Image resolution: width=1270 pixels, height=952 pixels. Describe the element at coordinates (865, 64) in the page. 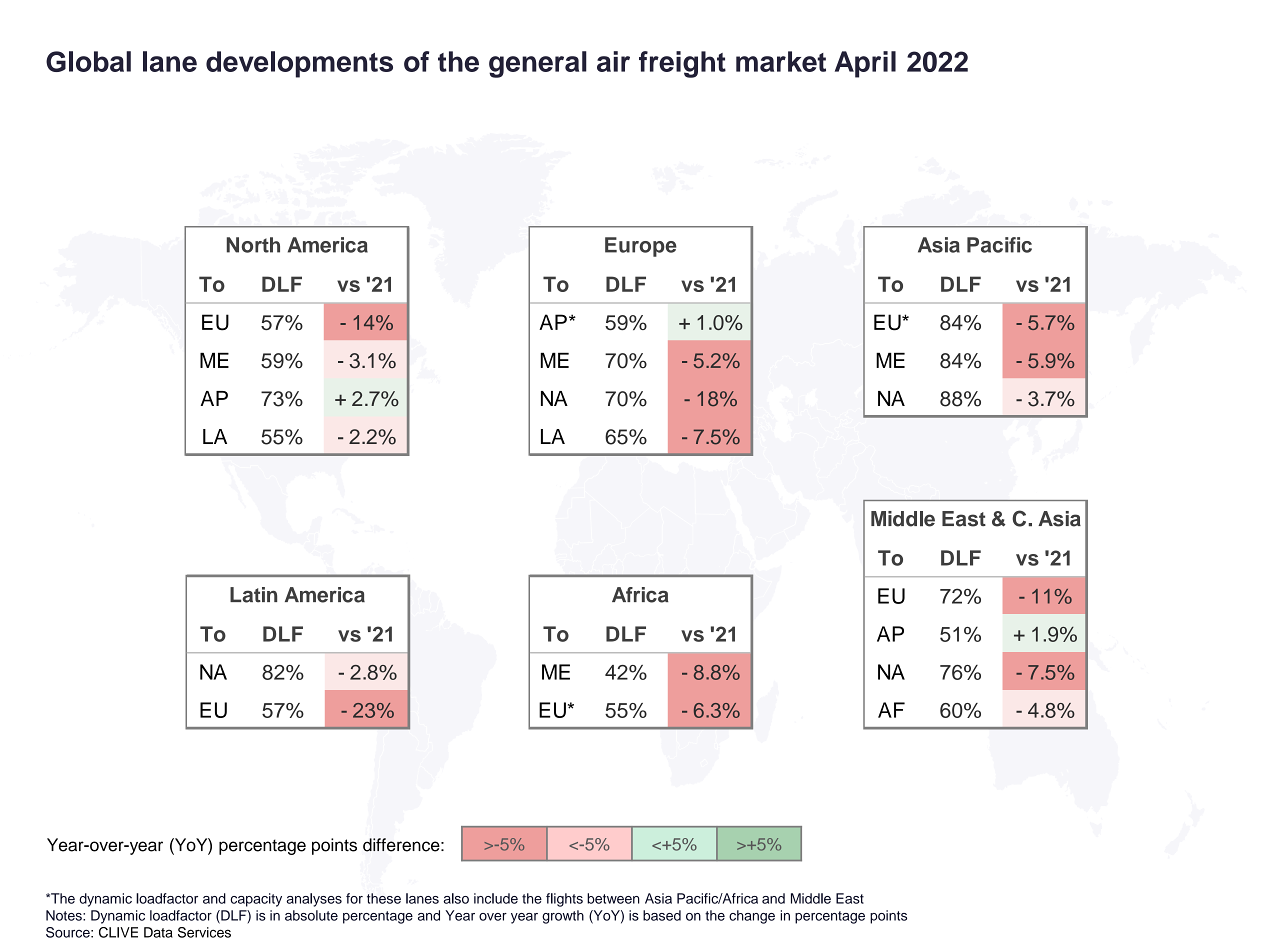

I see `April` at that location.
